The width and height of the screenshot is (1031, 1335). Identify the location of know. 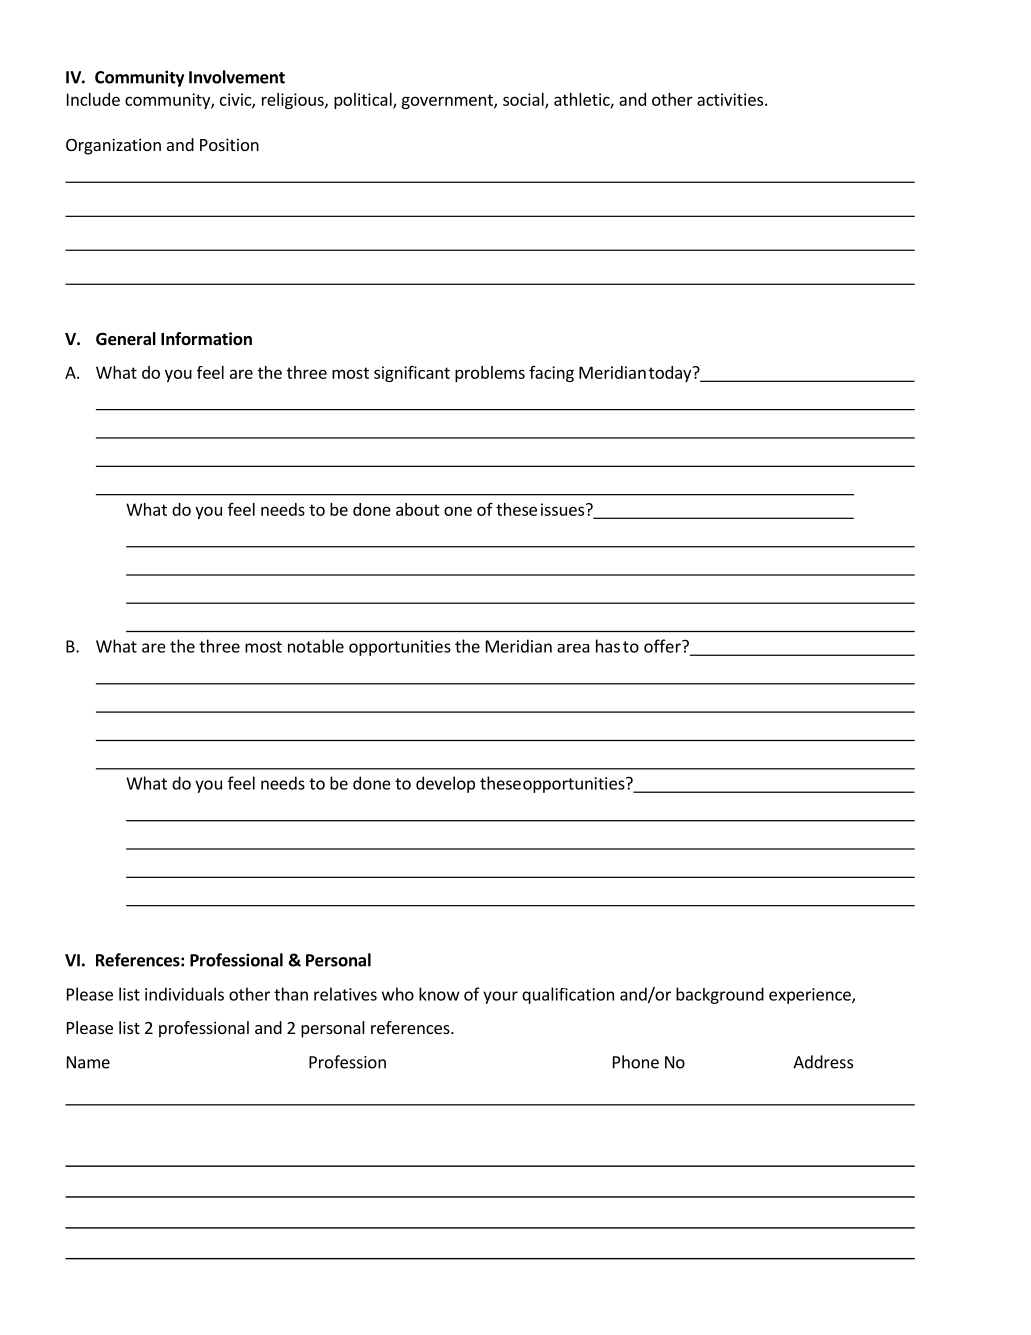
(439, 994).
